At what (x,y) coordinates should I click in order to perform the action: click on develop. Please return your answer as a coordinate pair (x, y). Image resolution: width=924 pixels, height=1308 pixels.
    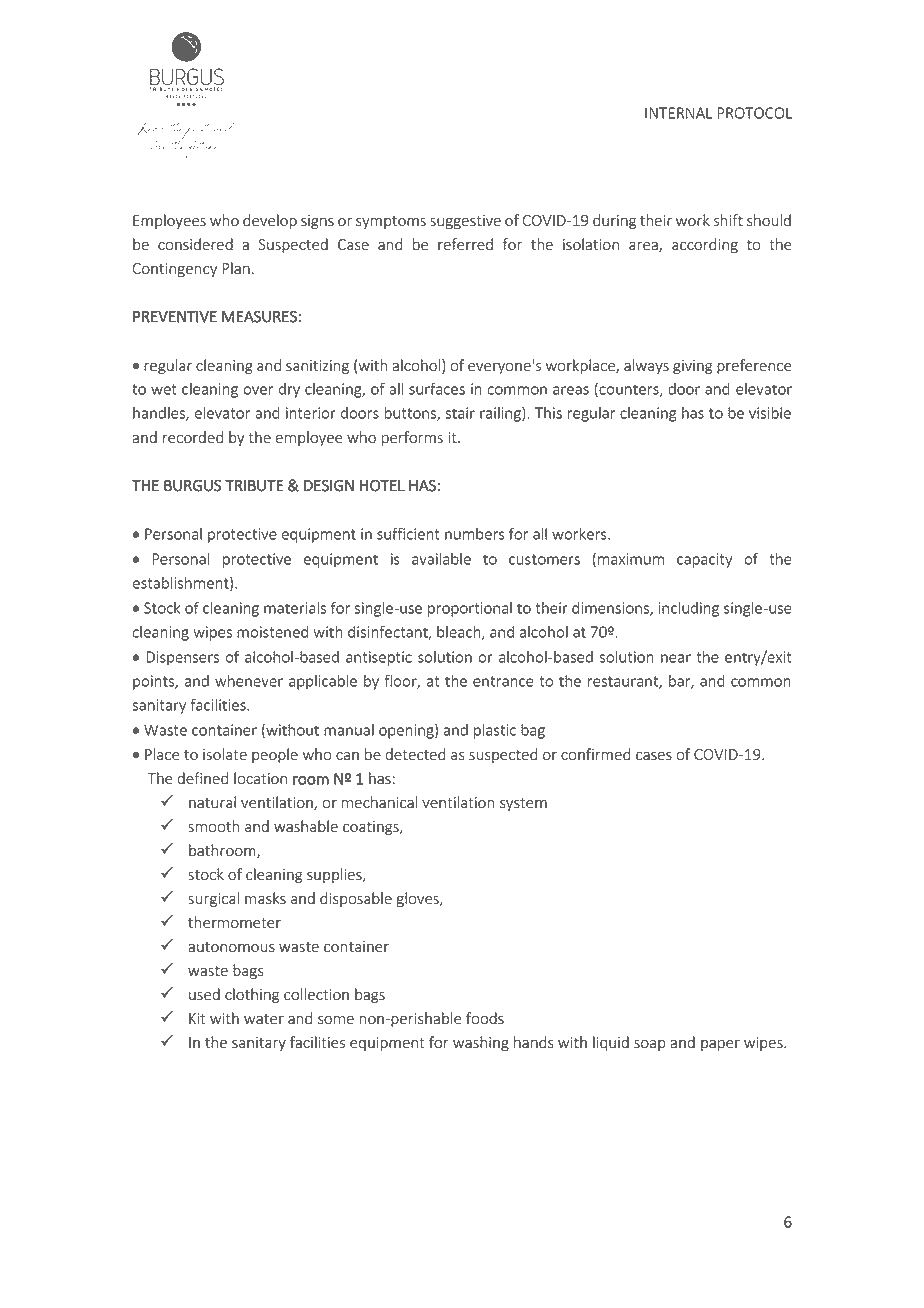
    Looking at the image, I should click on (270, 221).
